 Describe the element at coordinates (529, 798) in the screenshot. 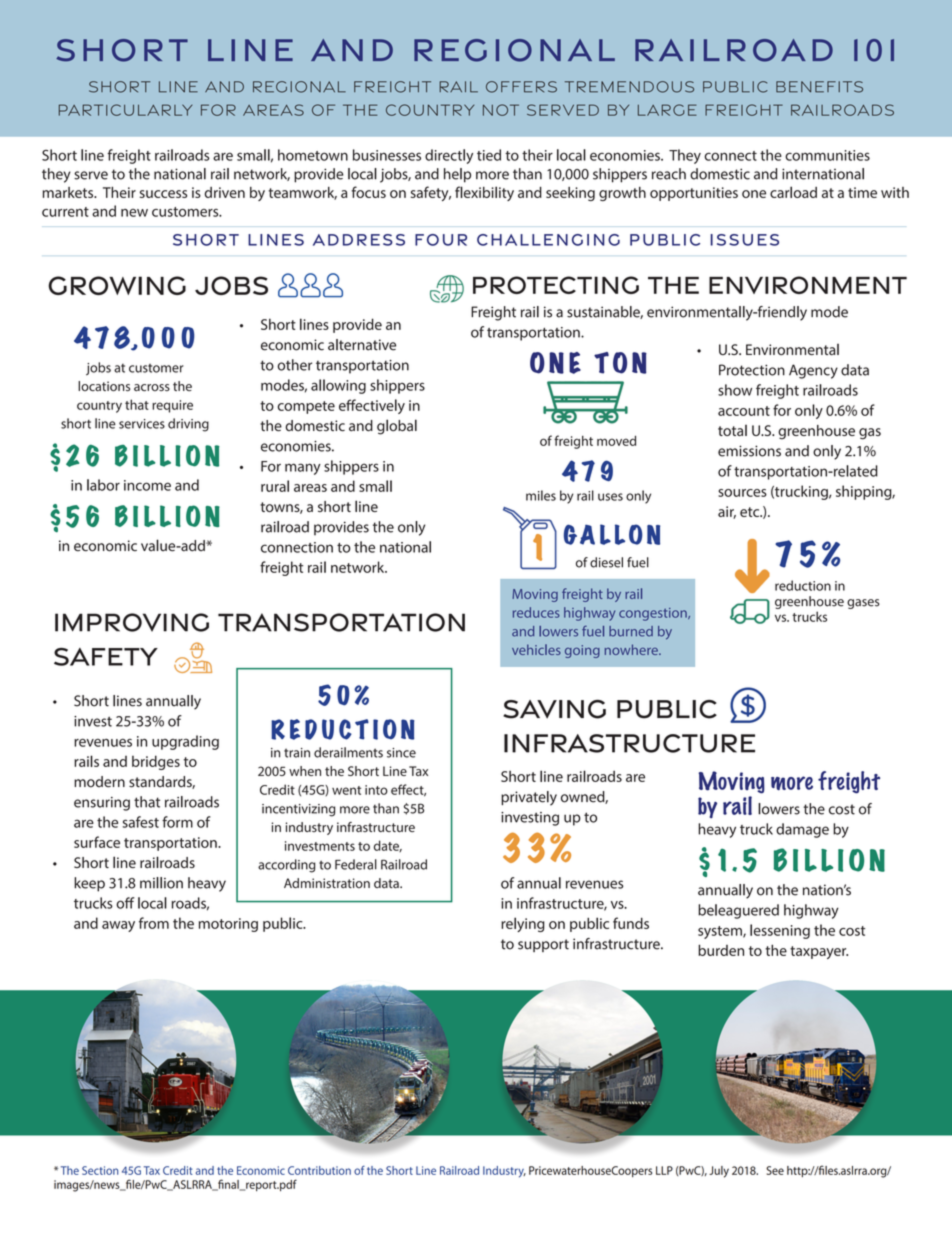

I see `privately` at that location.
